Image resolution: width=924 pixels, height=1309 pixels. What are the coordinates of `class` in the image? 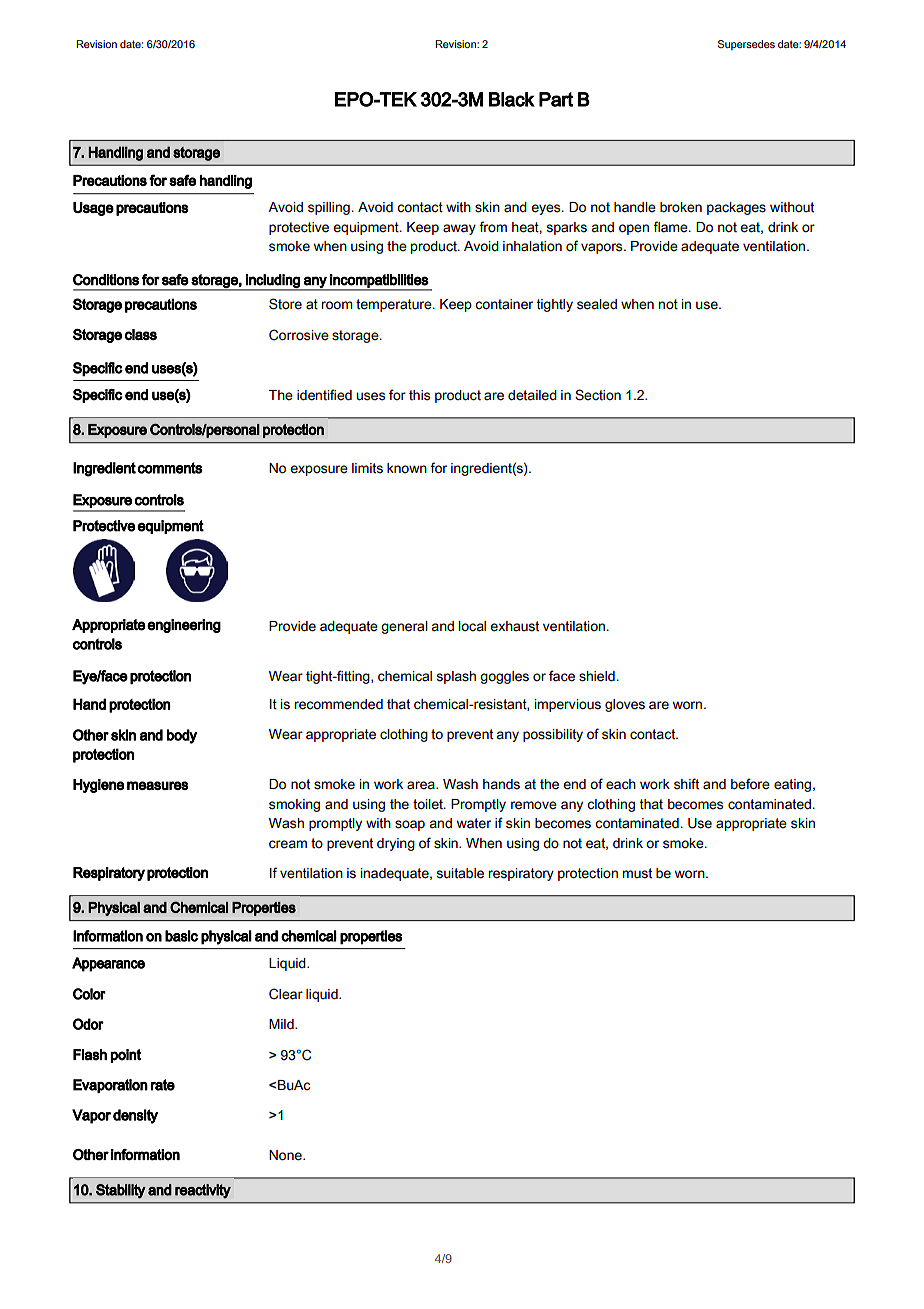 It's located at (141, 334).
